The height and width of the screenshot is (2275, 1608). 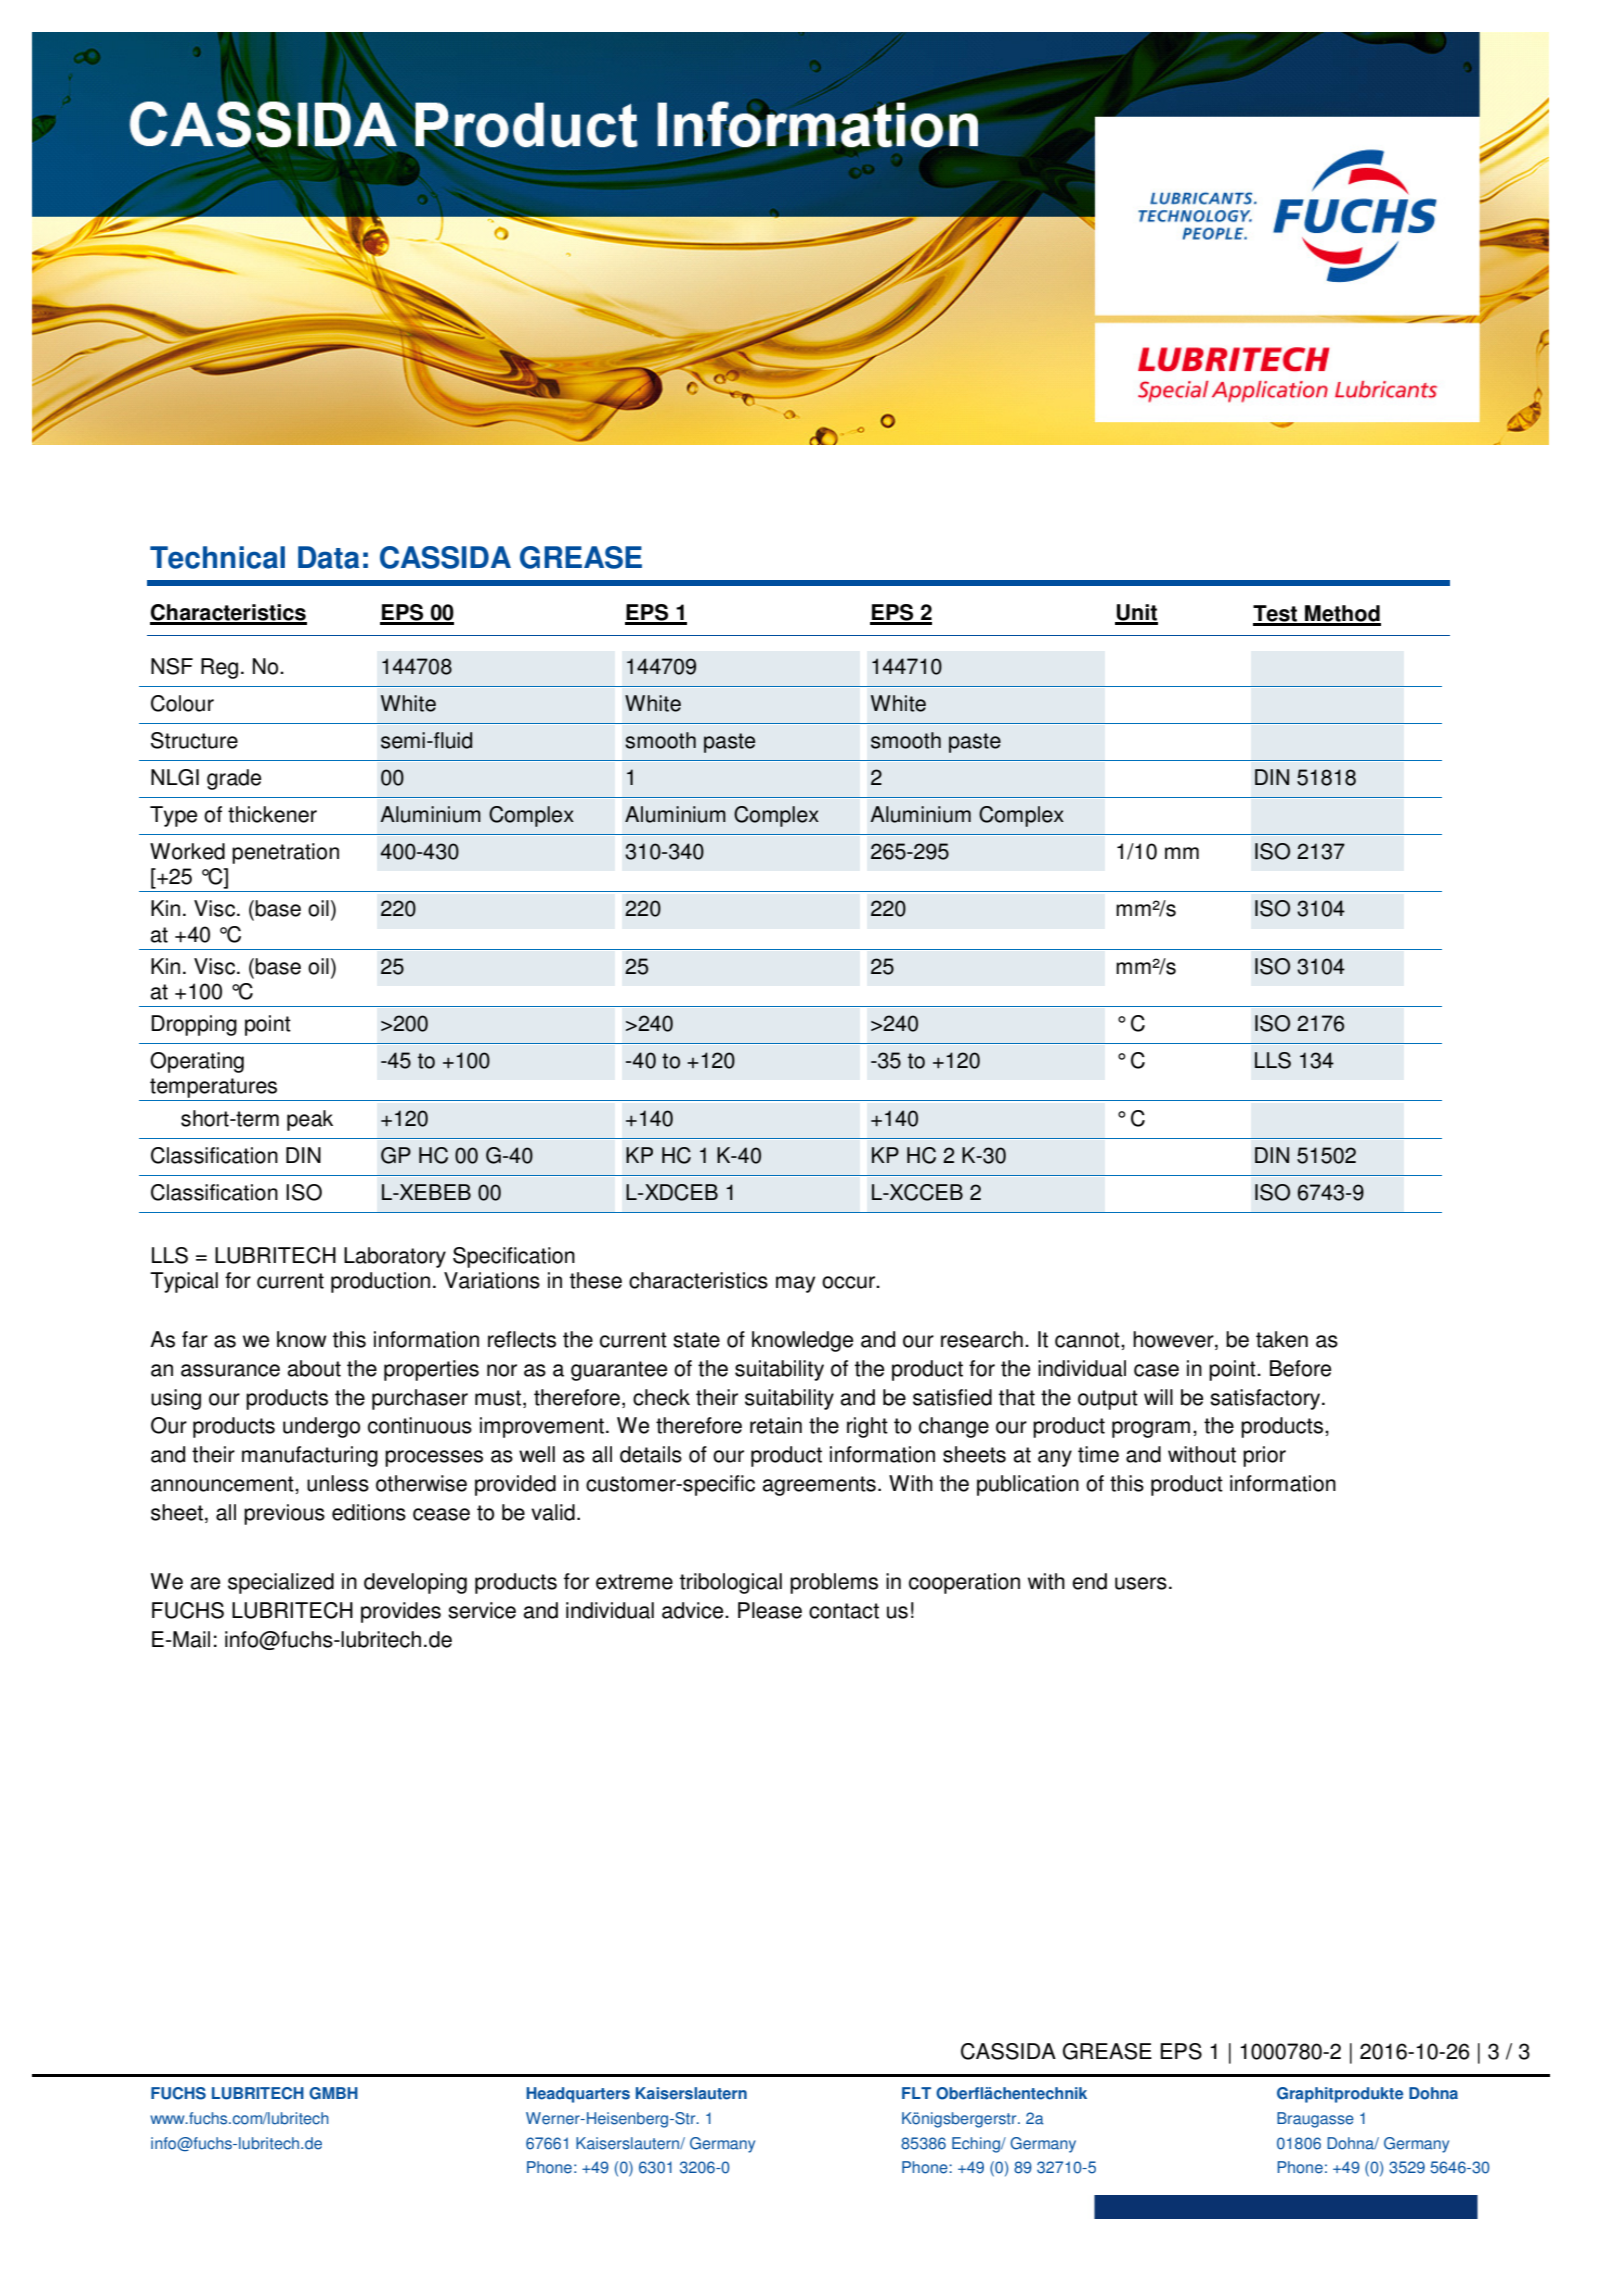 What do you see at coordinates (314, 1368) in the screenshot?
I see `about` at bounding box center [314, 1368].
